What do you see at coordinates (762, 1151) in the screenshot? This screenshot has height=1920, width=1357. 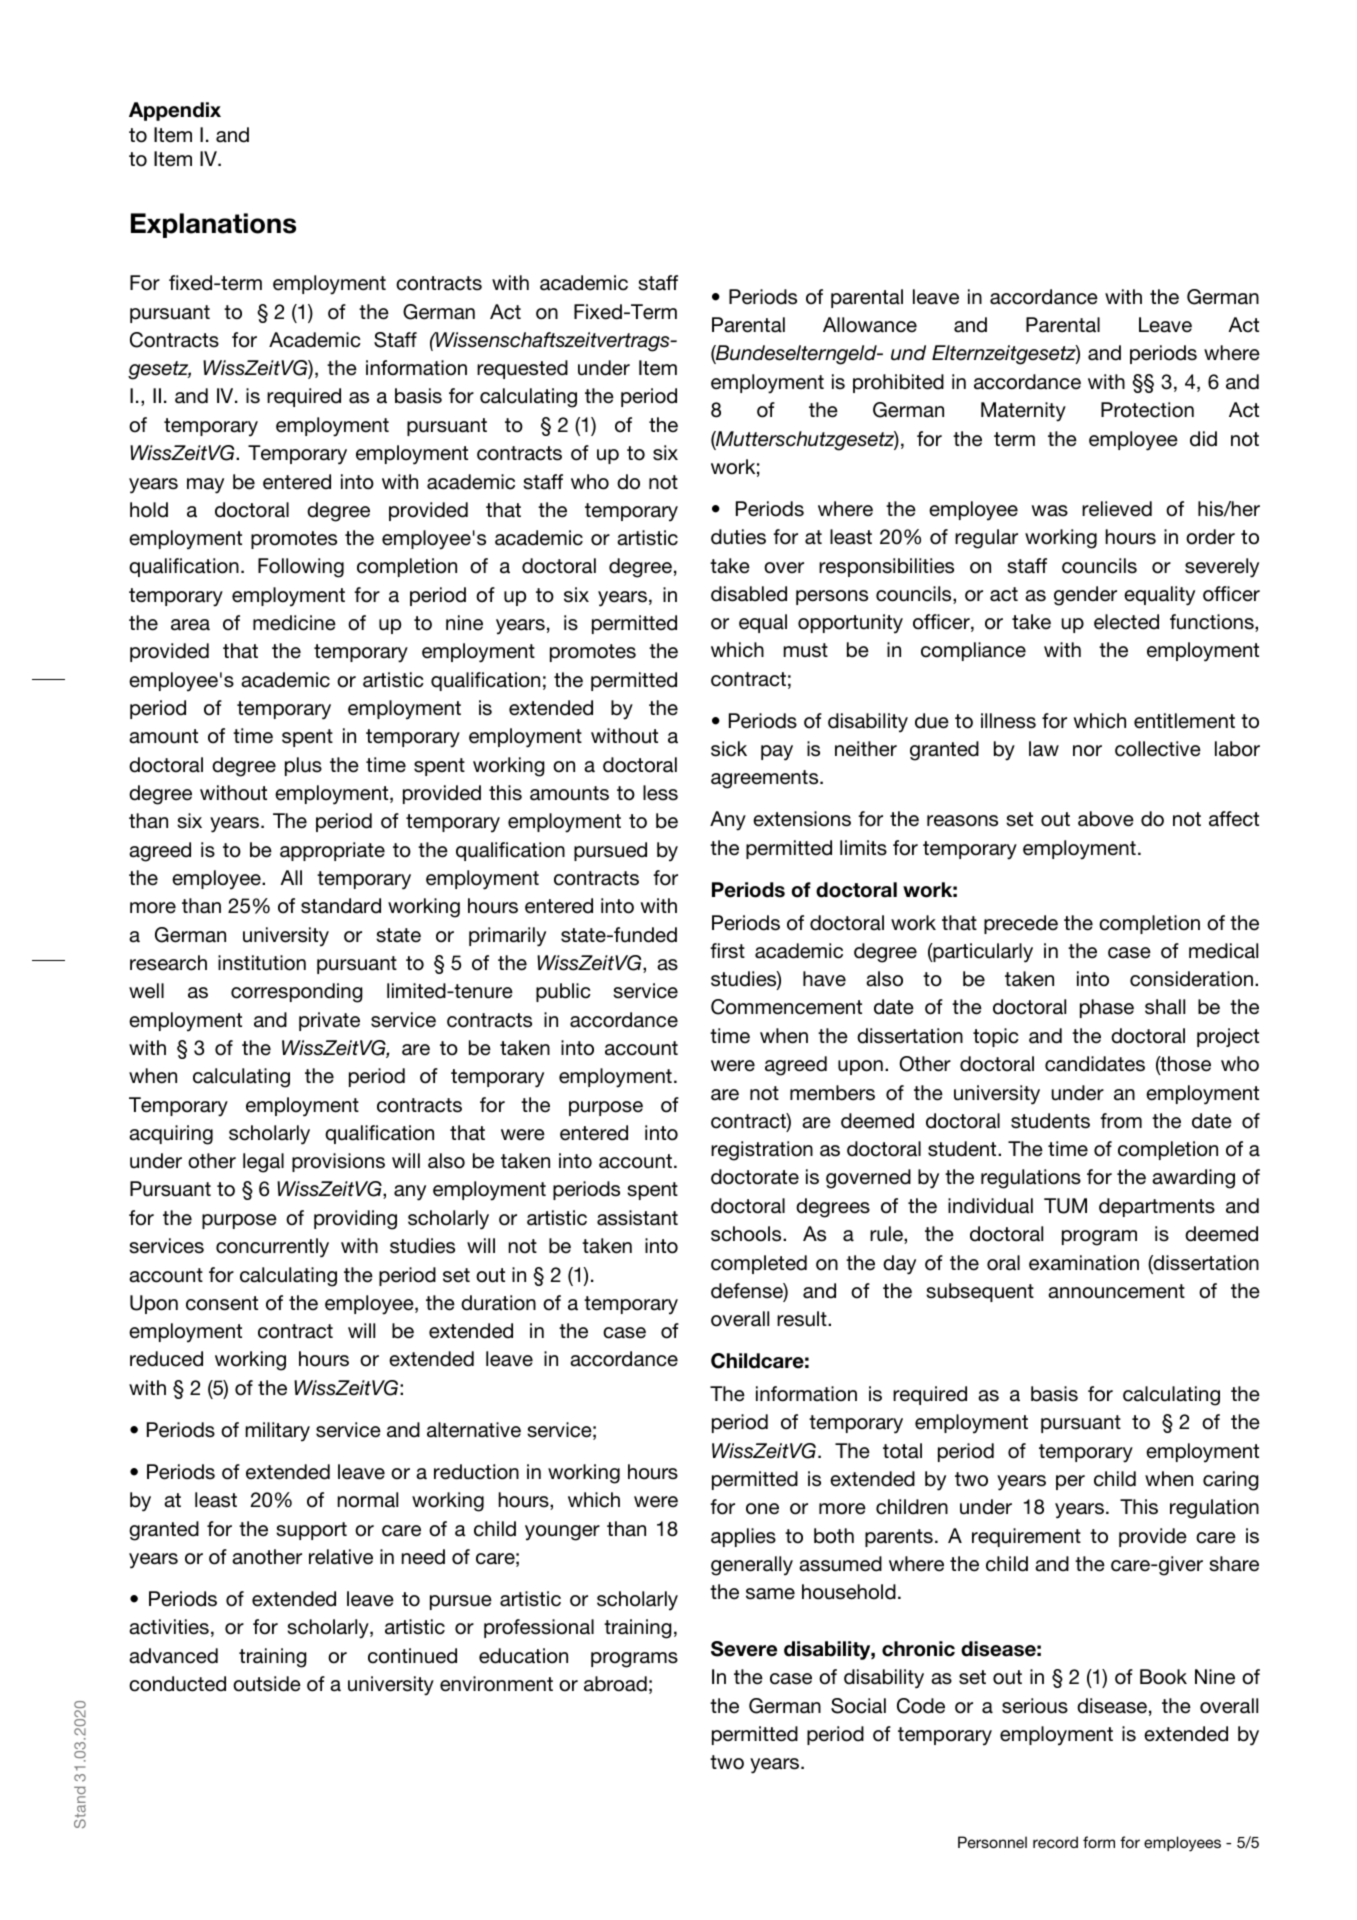 I see `registration` at bounding box center [762, 1151].
